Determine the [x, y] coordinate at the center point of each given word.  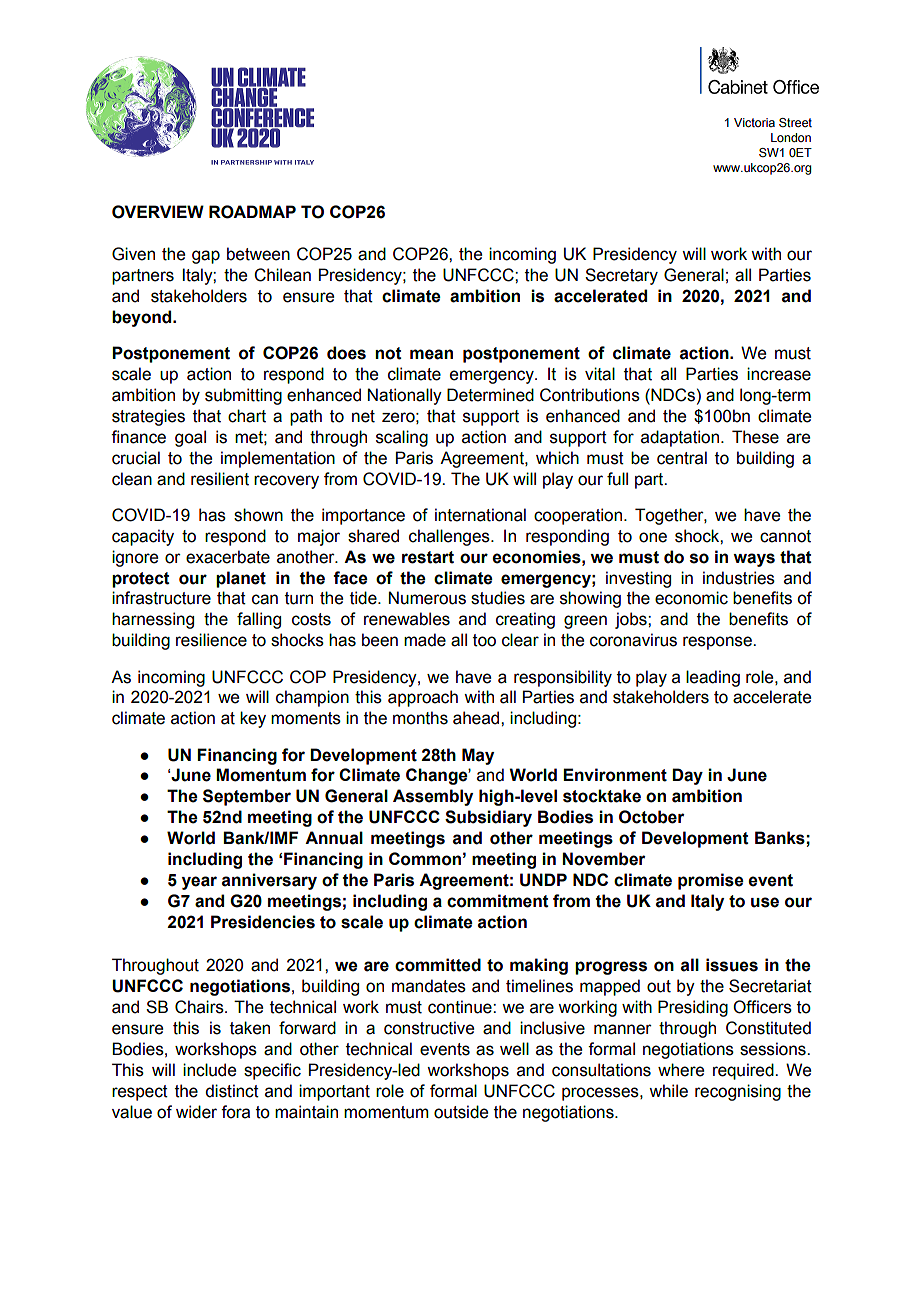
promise [711, 881]
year [199, 883]
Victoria [754, 122]
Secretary [621, 276]
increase [779, 374]
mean [431, 354]
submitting [243, 396]
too [484, 640]
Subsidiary [488, 818]
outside [461, 1112]
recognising [738, 1092]
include [209, 1070]
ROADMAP [252, 212]
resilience [211, 640]
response [718, 643]
